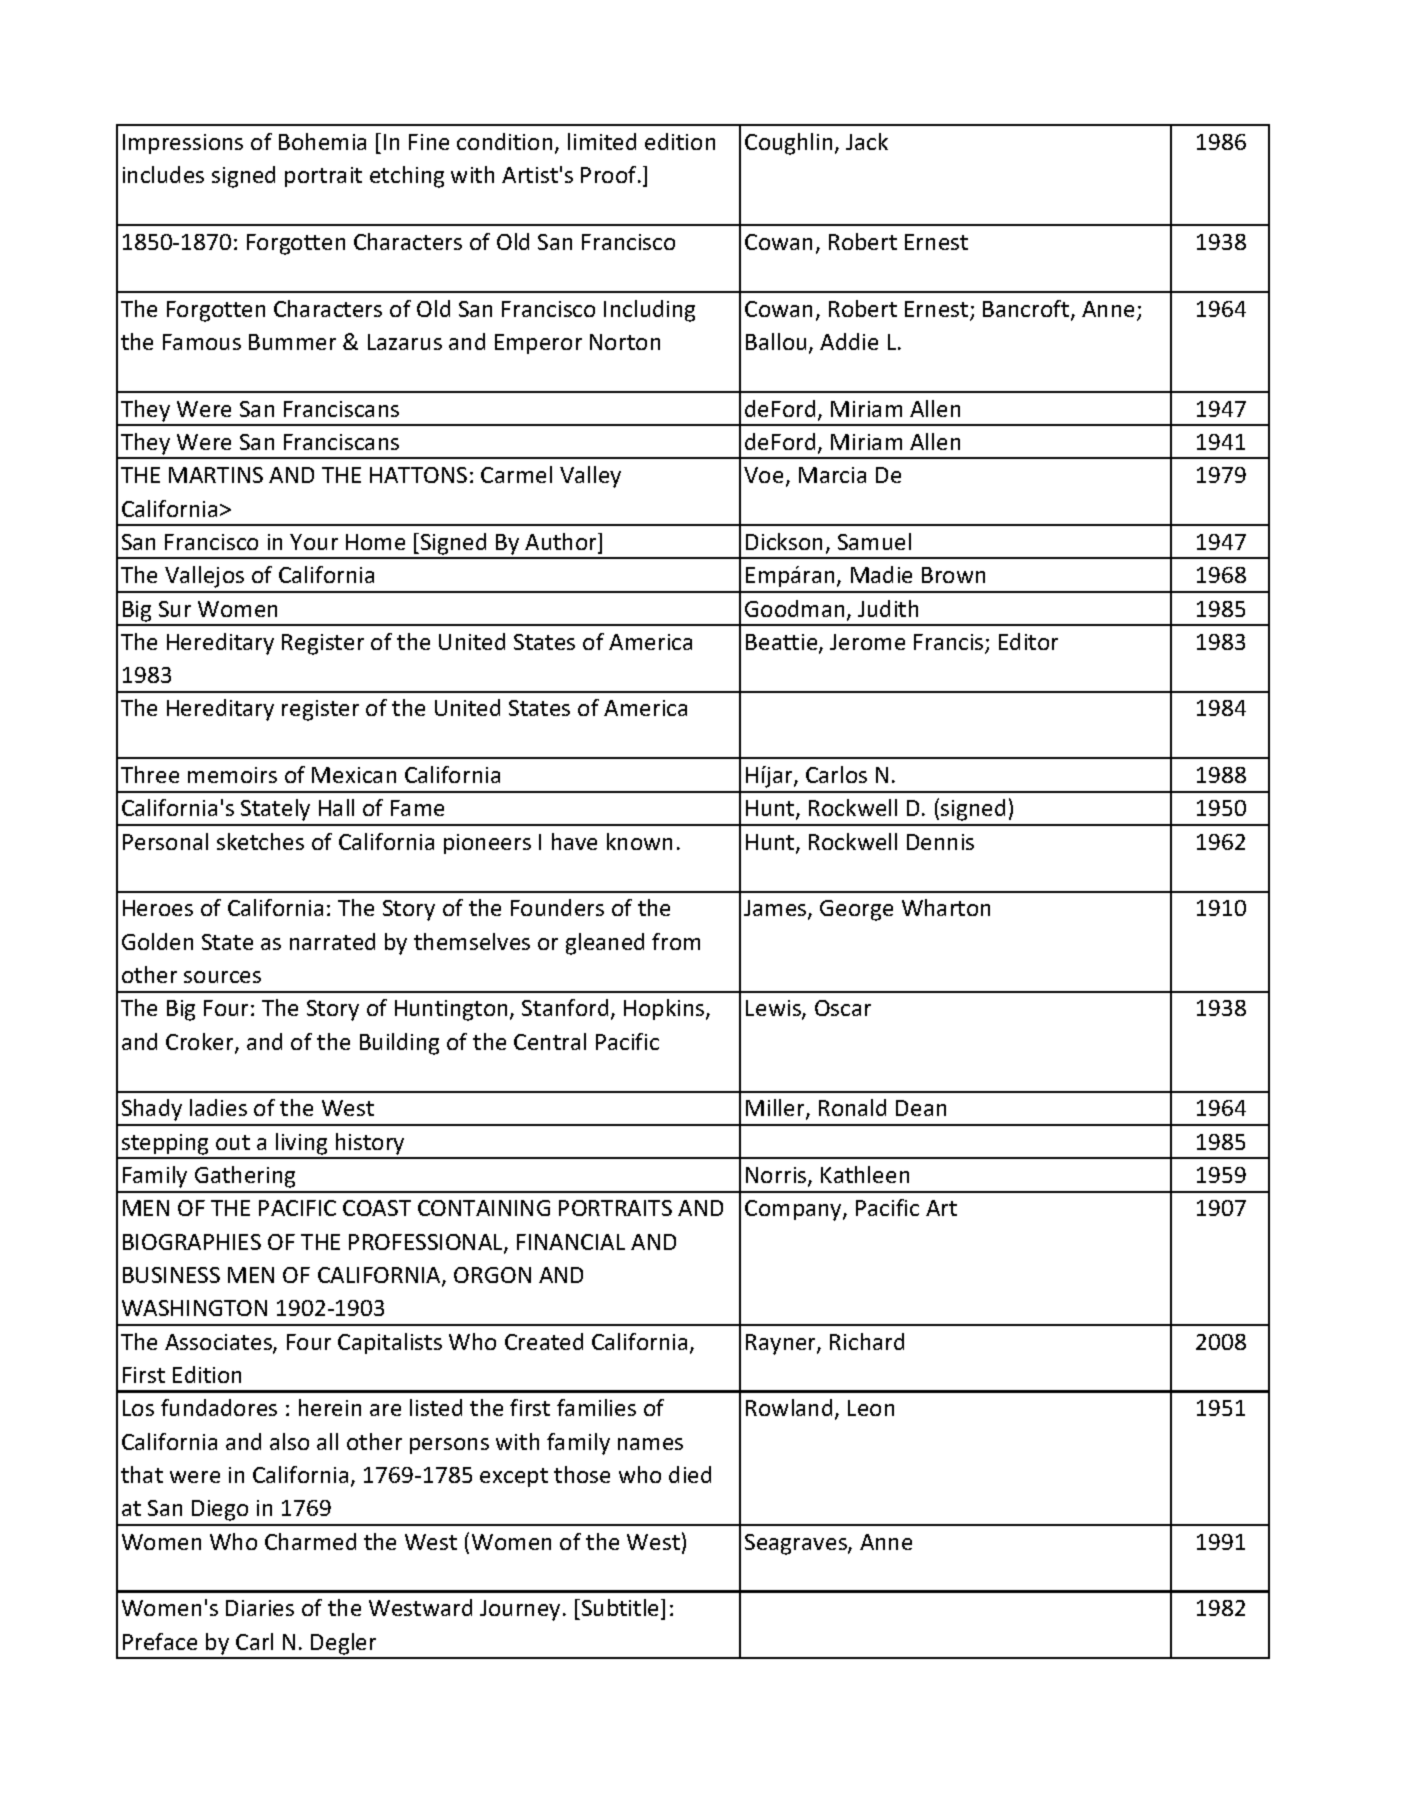 The image size is (1405, 1818). Describe the element at coordinates (871, 1408) in the screenshot. I see `Leon` at that location.
